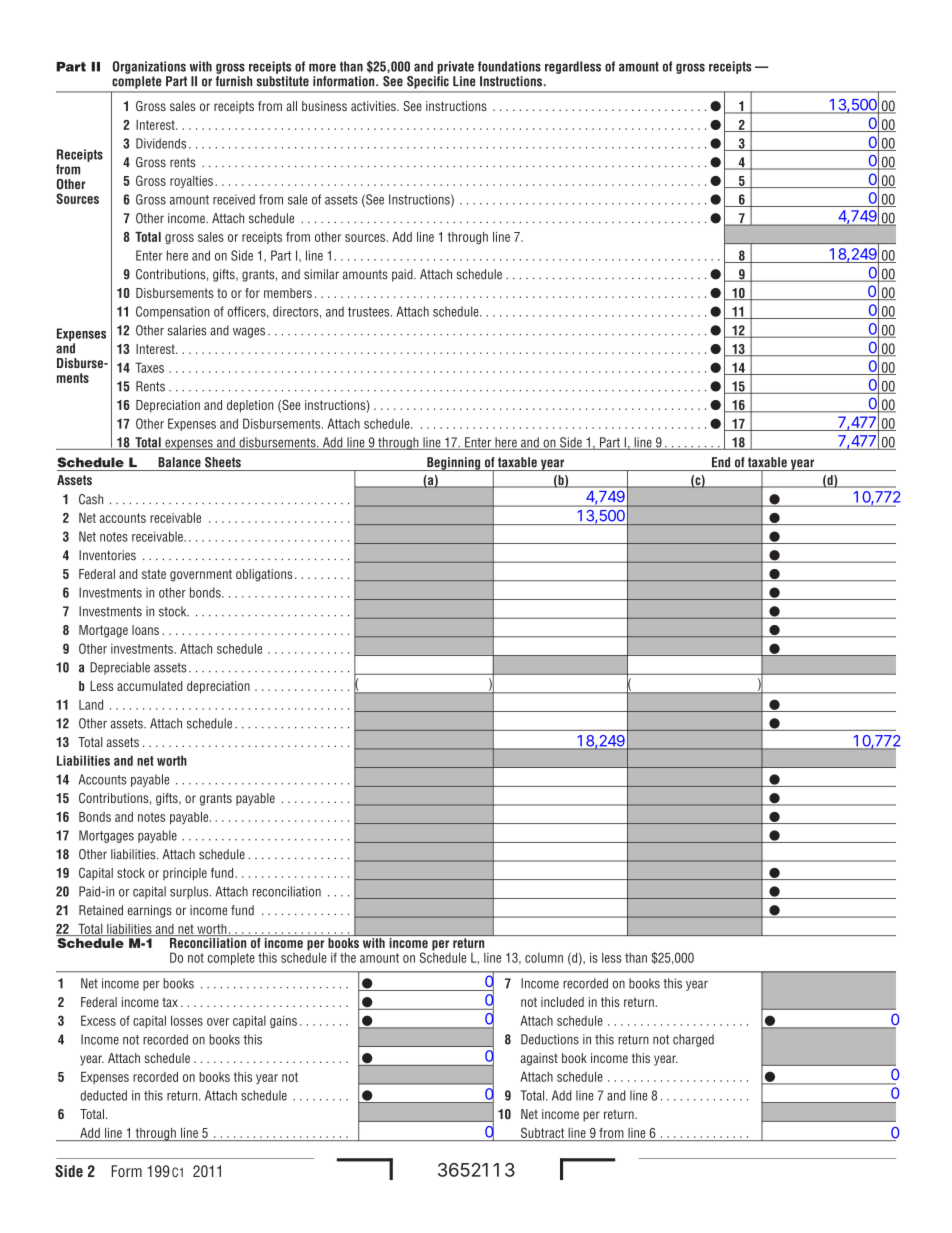  I want to click on deducted, so click(103, 1095).
